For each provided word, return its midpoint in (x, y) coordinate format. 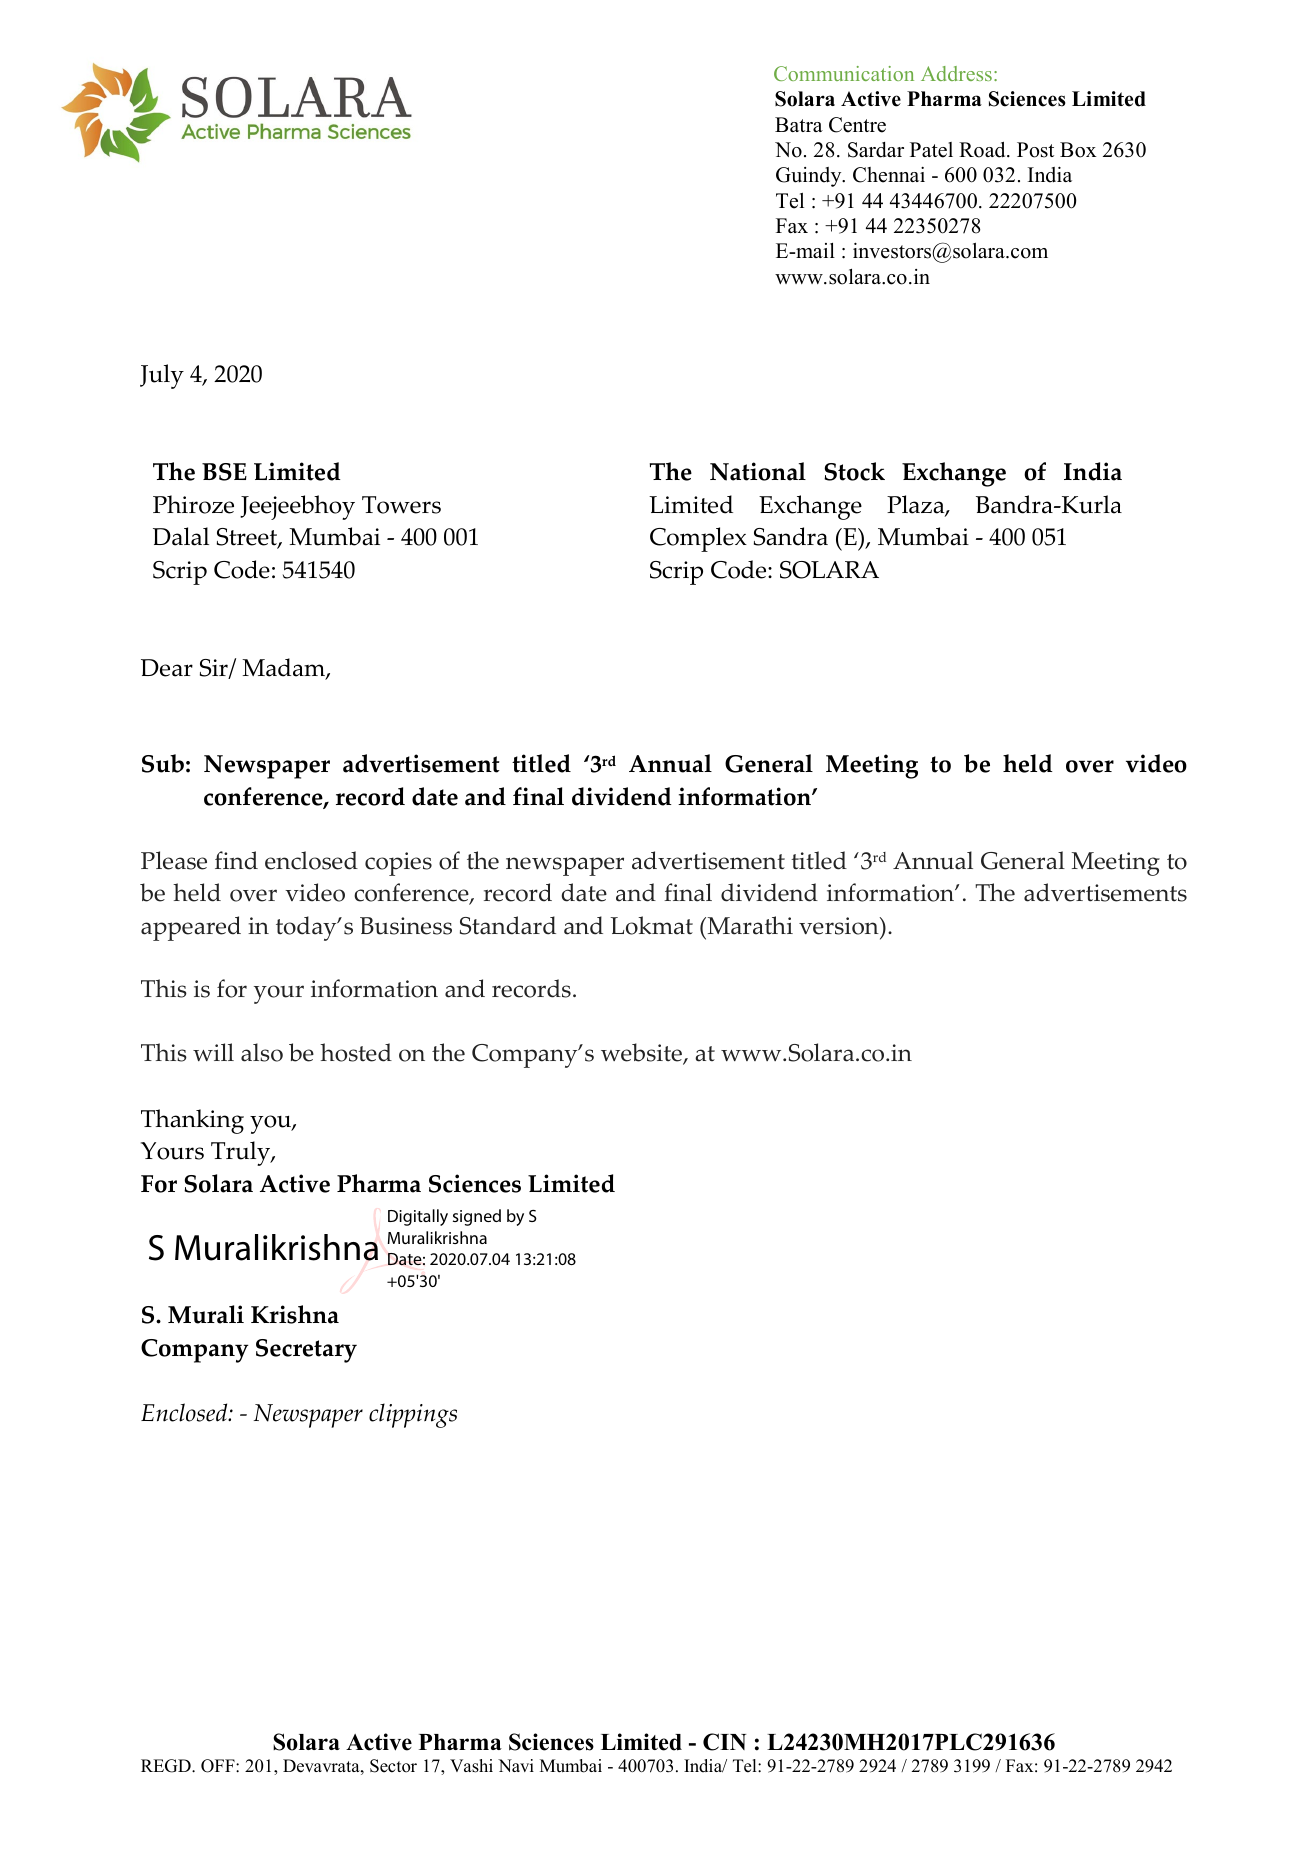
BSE (224, 472)
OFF (219, 1766)
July (162, 376)
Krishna (295, 1314)
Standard (508, 925)
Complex (698, 539)
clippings (413, 1415)
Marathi (749, 925)
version (840, 926)
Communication (844, 73)
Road (983, 150)
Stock (854, 471)
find (236, 860)
